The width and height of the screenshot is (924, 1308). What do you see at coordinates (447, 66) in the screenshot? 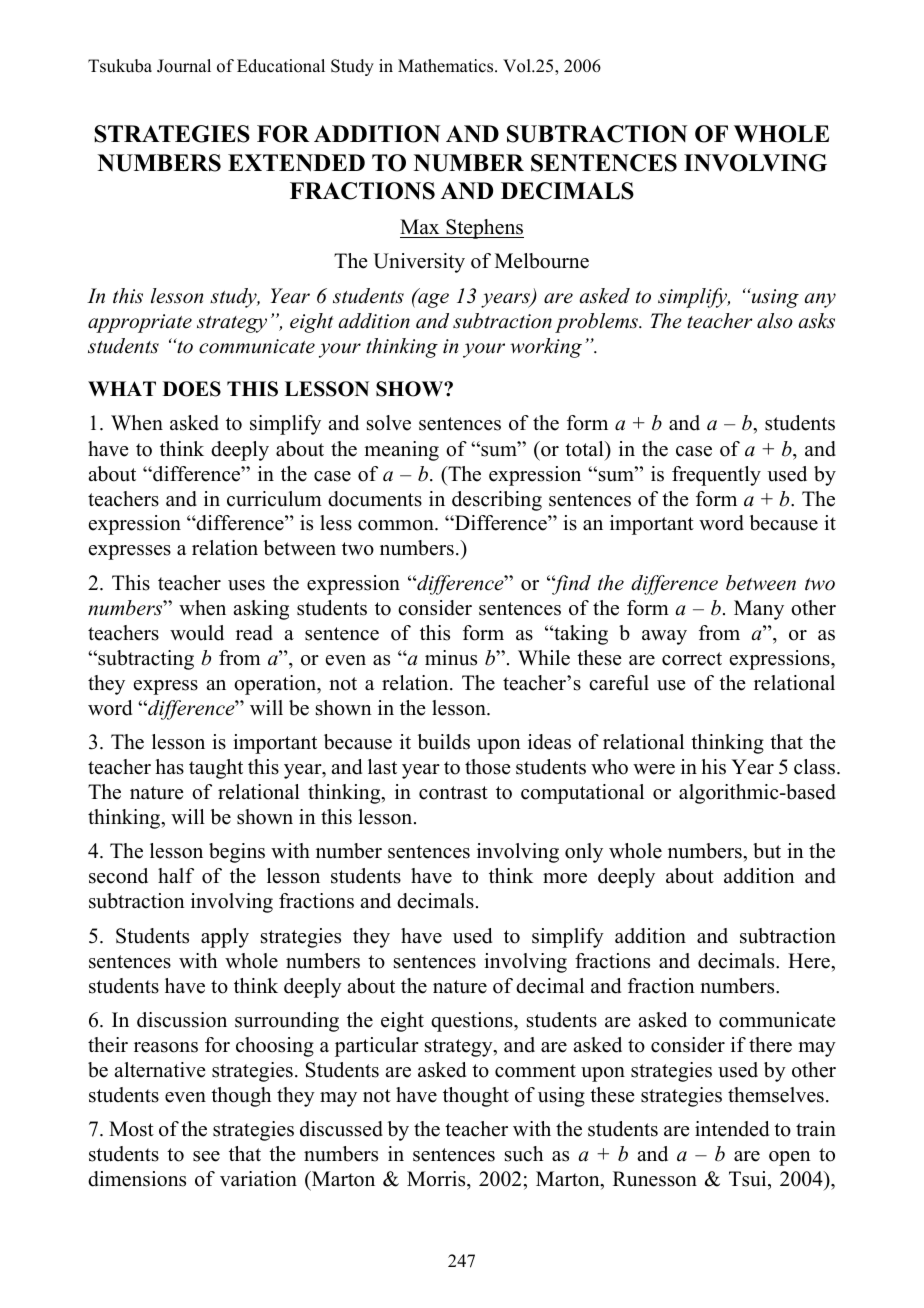
I see `Mathematics` at bounding box center [447, 66].
